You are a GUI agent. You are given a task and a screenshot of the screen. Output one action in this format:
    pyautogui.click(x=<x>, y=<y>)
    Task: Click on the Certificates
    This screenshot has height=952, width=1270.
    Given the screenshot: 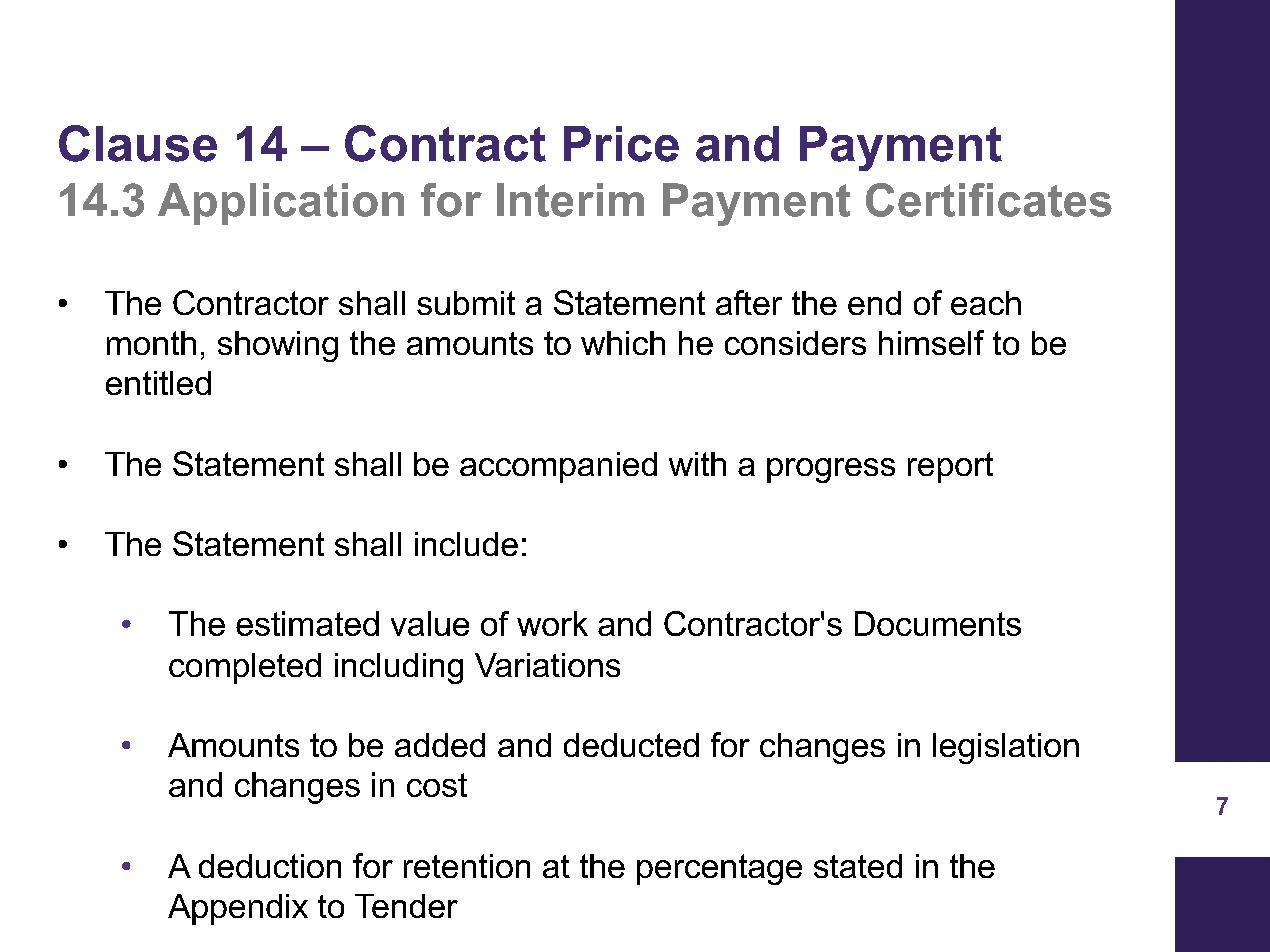 What is the action you would take?
    pyautogui.click(x=989, y=200)
